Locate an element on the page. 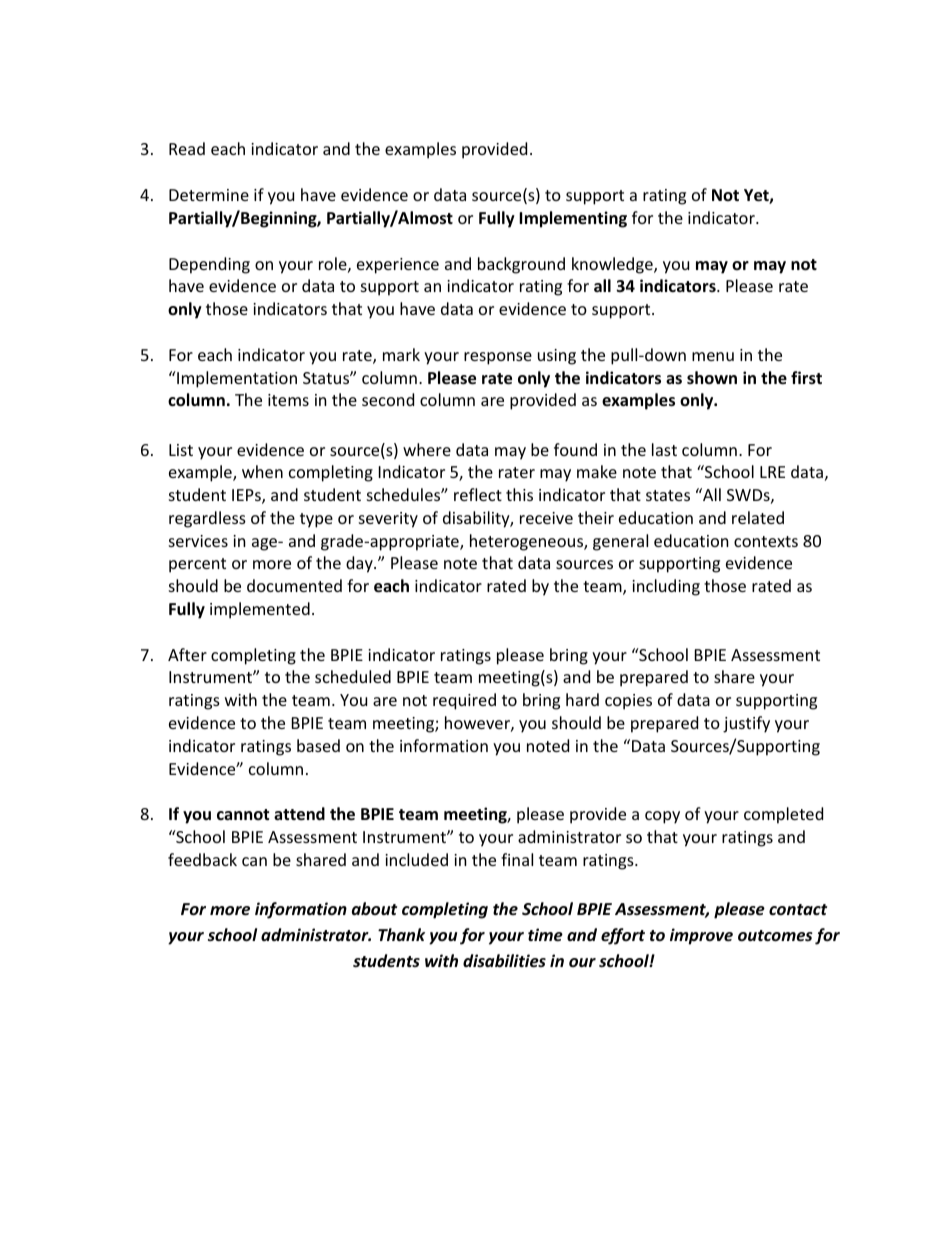  knowledge is located at coordinates (613, 265).
